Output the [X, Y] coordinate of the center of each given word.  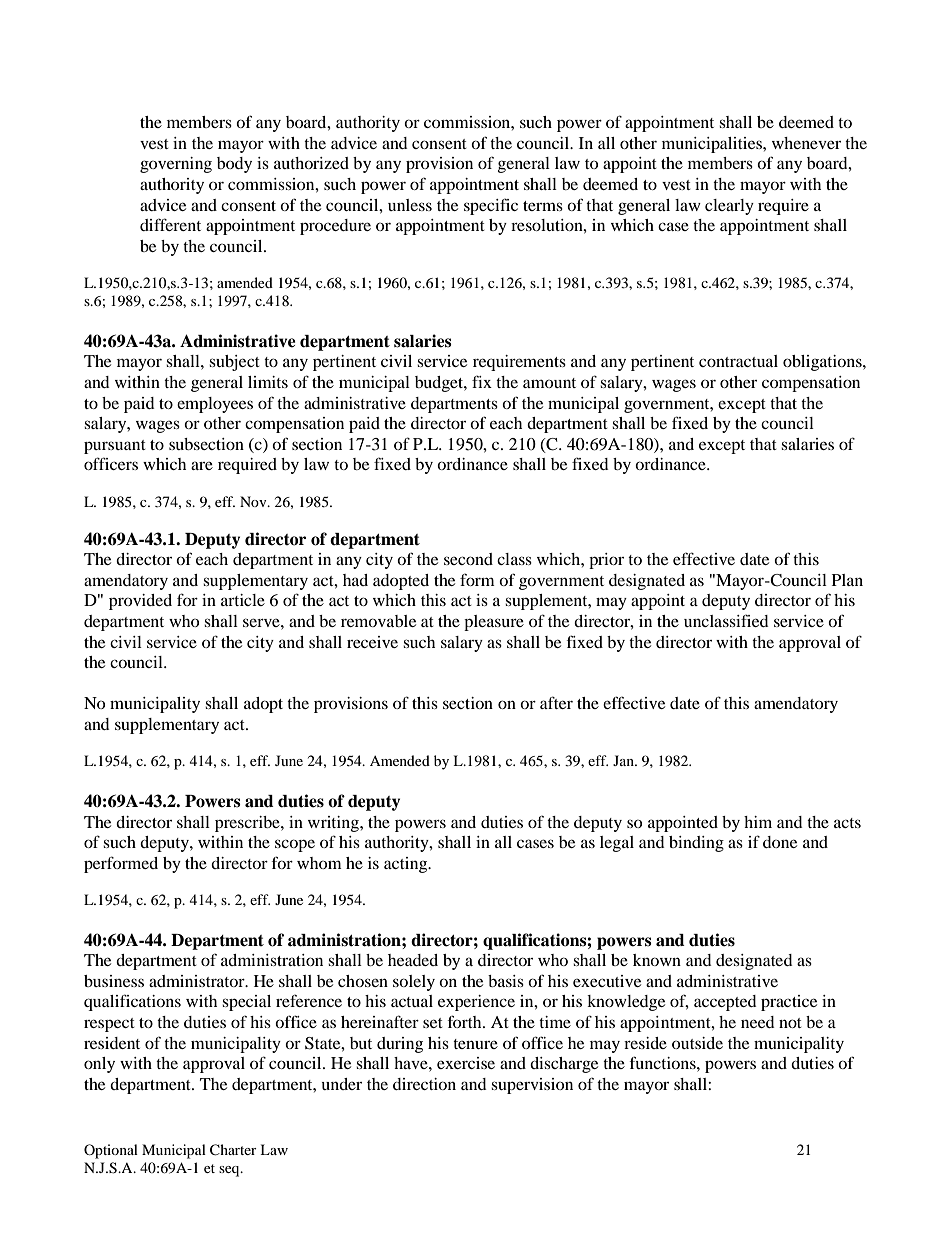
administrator [198, 981]
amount [549, 383]
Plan [847, 580]
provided [140, 602]
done [780, 842]
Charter [233, 1150]
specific [491, 206]
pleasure [494, 623]
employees [215, 405]
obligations [823, 363]
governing [176, 165]
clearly [729, 207]
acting [407, 865]
